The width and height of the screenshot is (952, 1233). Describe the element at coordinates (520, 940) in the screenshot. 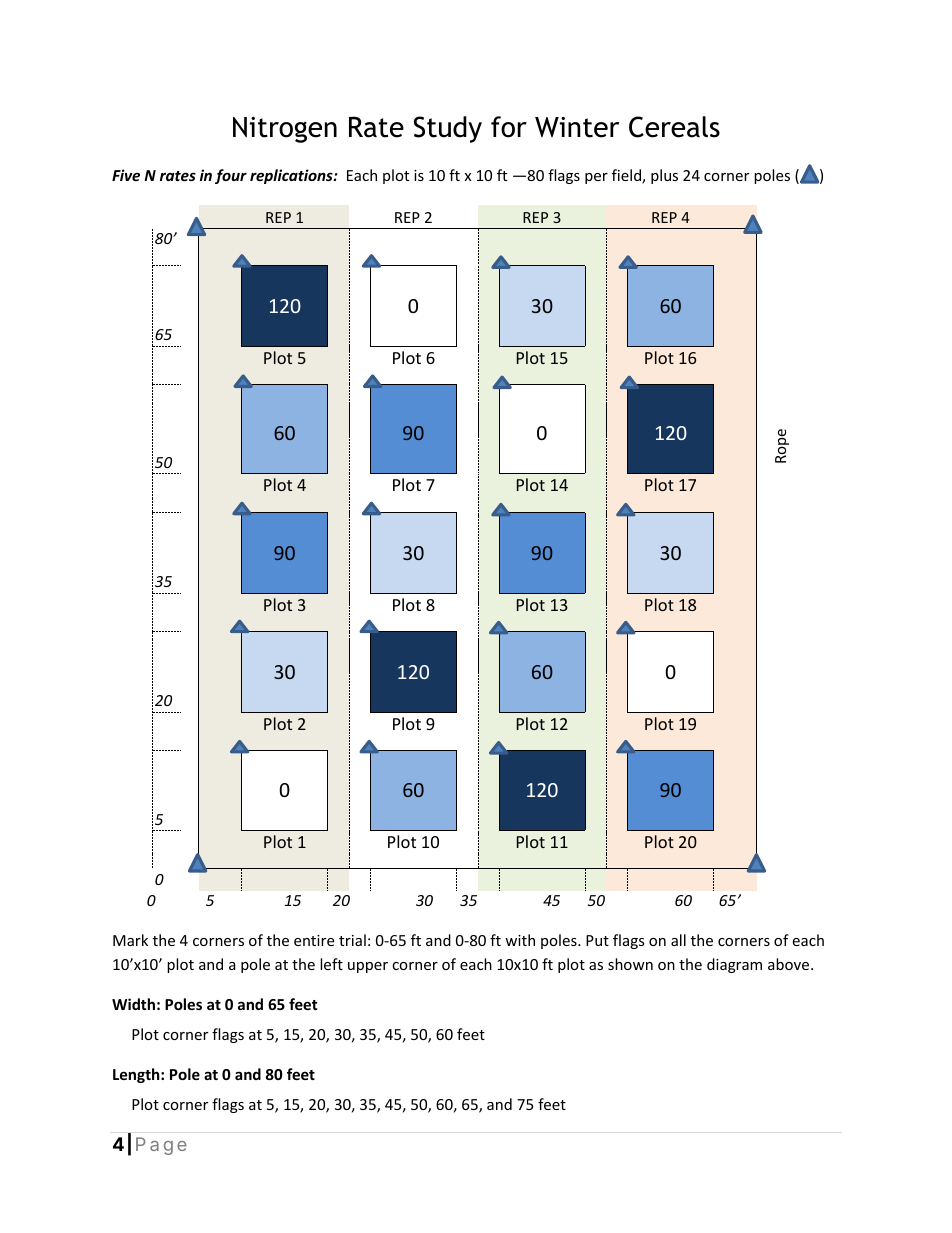

I see `with` at that location.
